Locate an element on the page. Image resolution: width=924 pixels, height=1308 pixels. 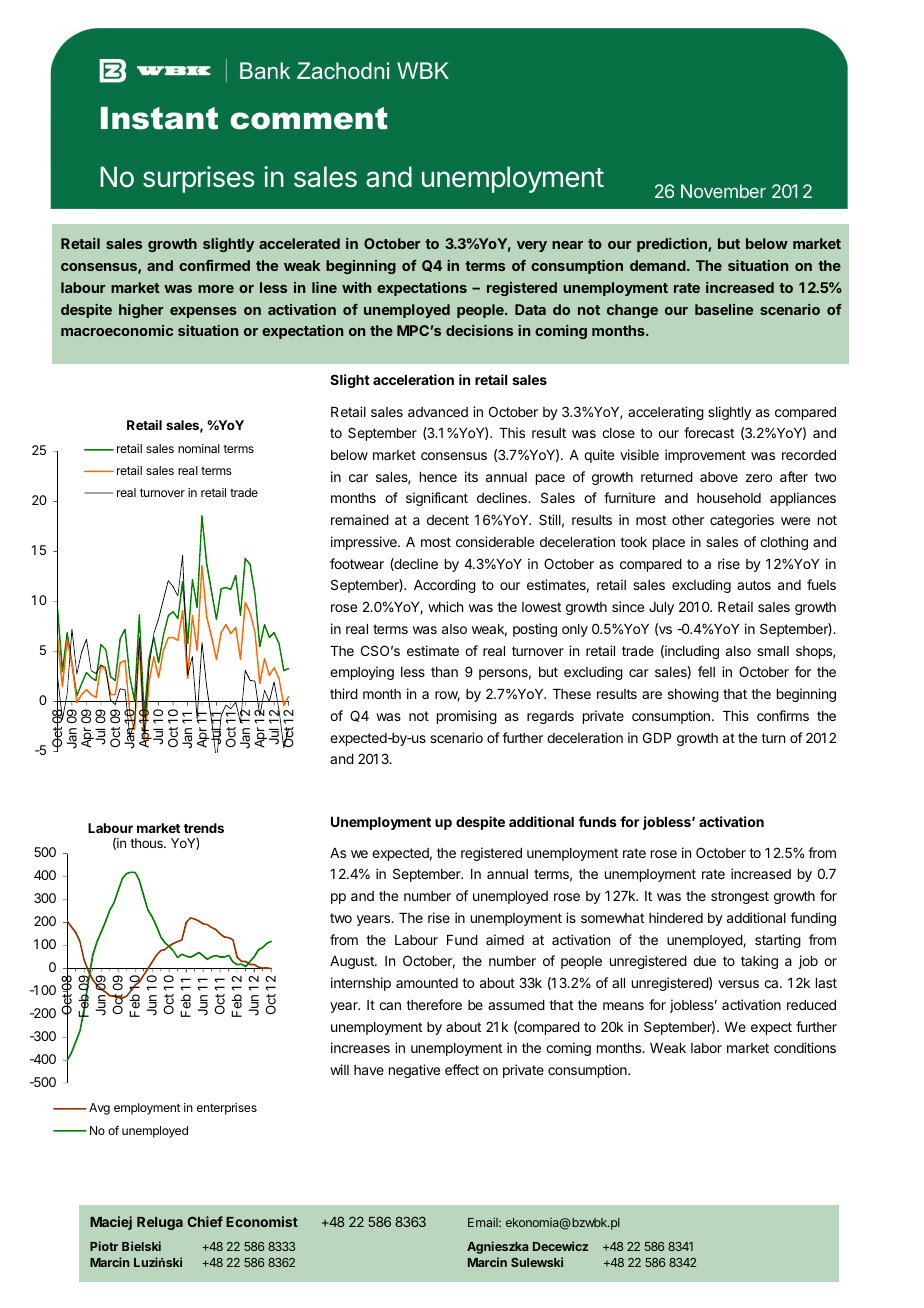
Agnieszka is located at coordinates (497, 1247).
